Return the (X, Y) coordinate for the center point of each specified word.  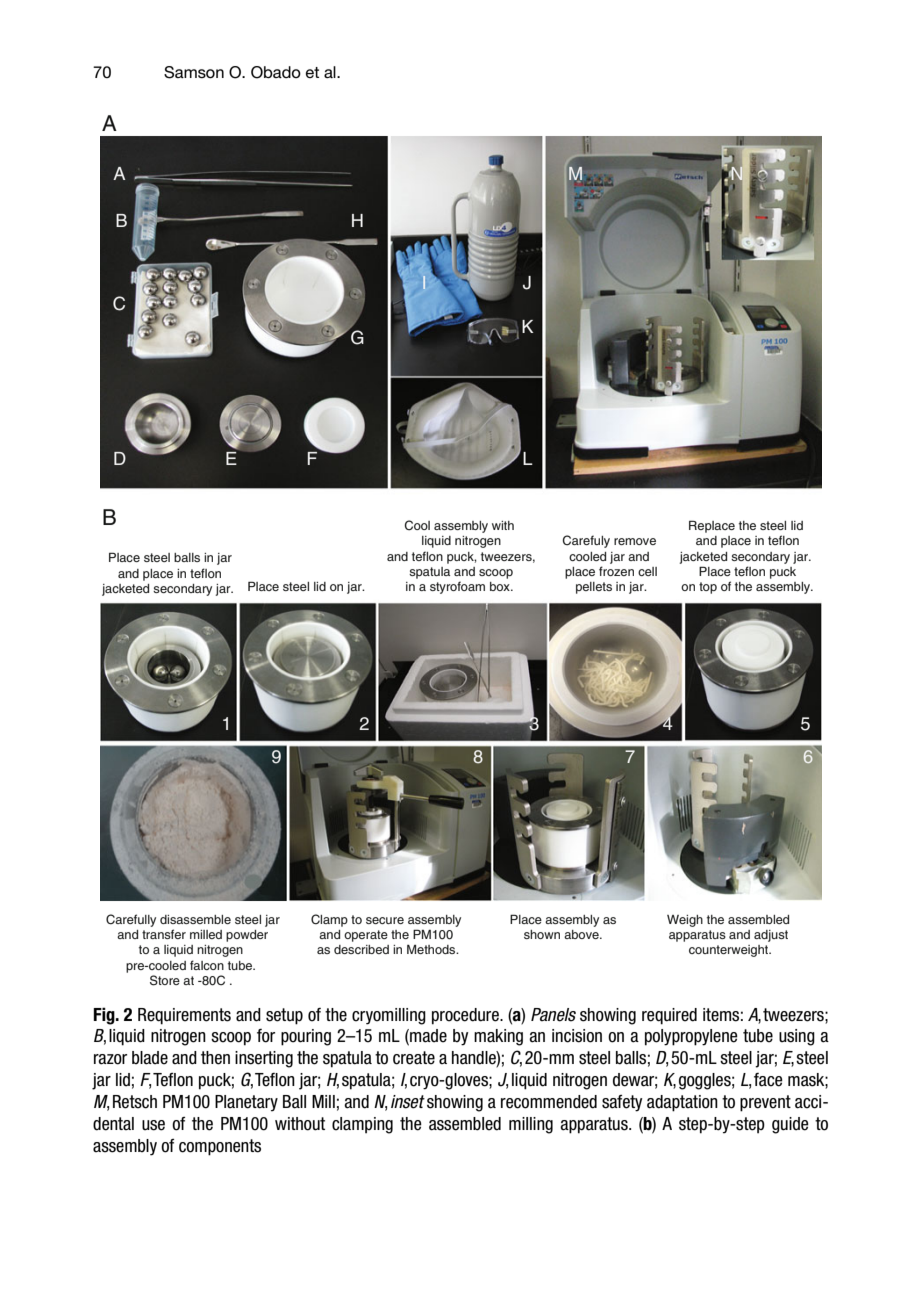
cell (647, 571)
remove (635, 541)
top (708, 588)
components (220, 1147)
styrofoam (457, 587)
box (501, 586)
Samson (194, 72)
